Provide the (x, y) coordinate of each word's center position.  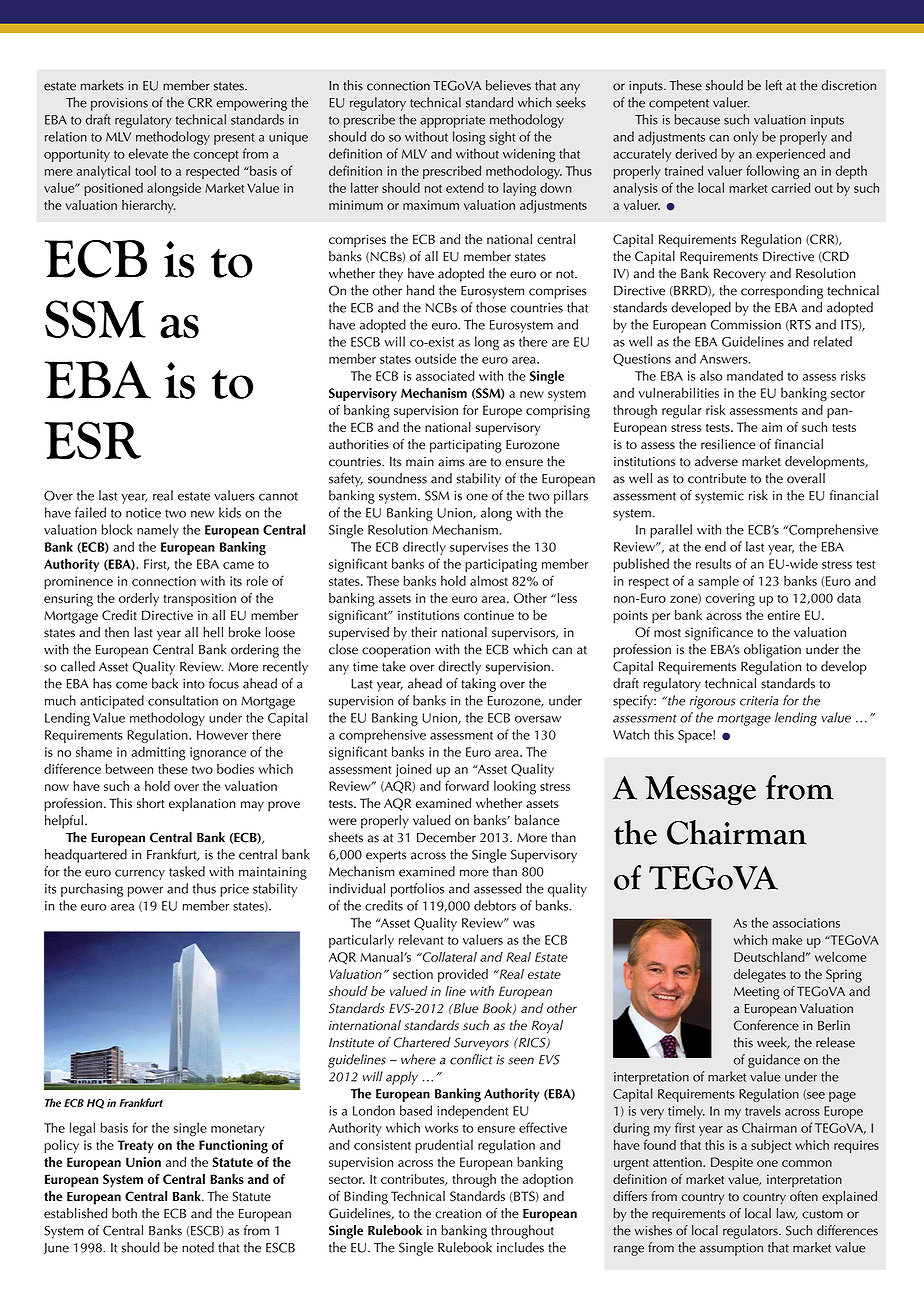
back (165, 683)
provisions (119, 104)
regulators (751, 1232)
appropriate (452, 121)
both (124, 1213)
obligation (772, 651)
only (745, 138)
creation (458, 1213)
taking (478, 685)
